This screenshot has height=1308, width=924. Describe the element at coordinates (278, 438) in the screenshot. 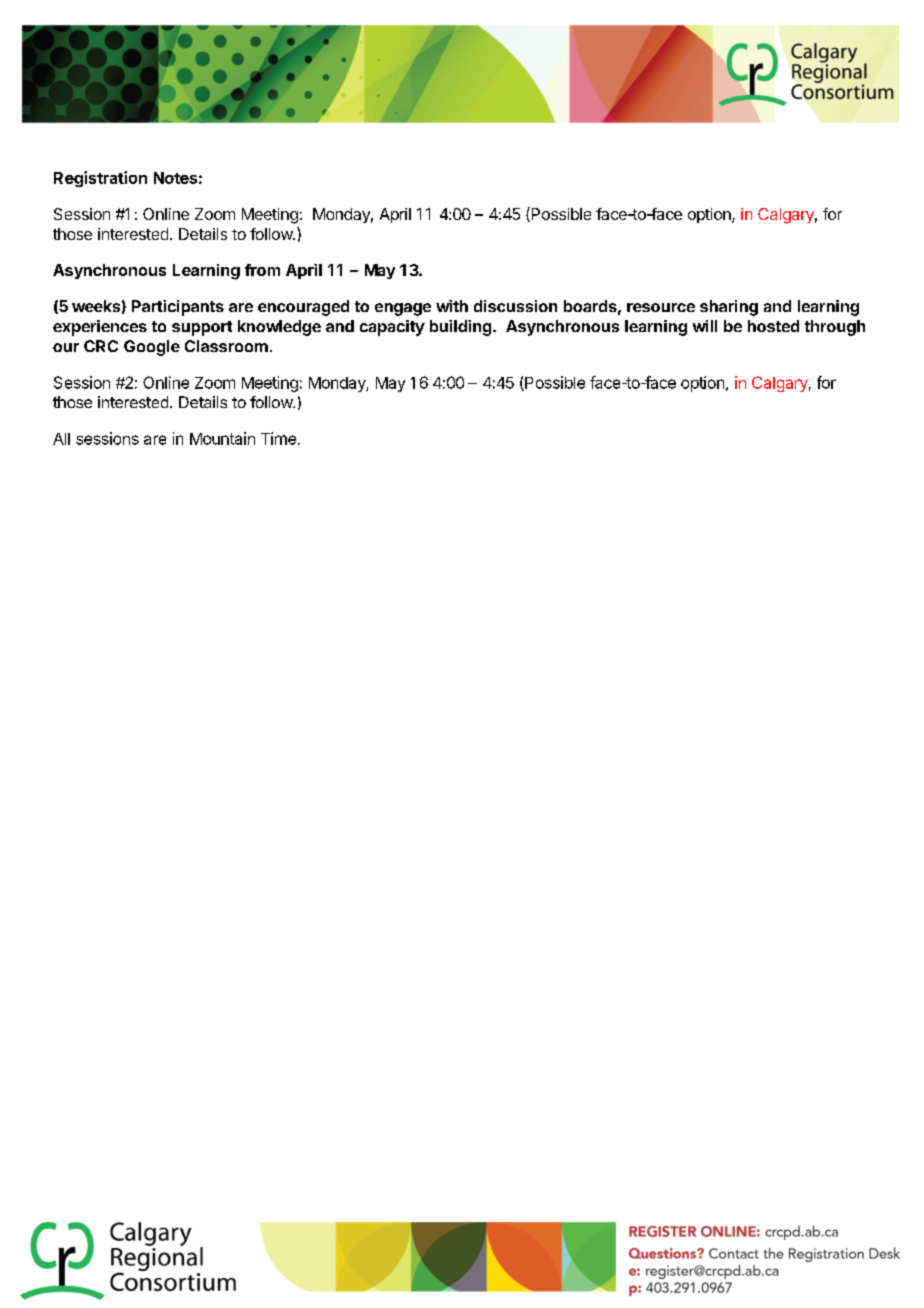

I see `Time` at that location.
